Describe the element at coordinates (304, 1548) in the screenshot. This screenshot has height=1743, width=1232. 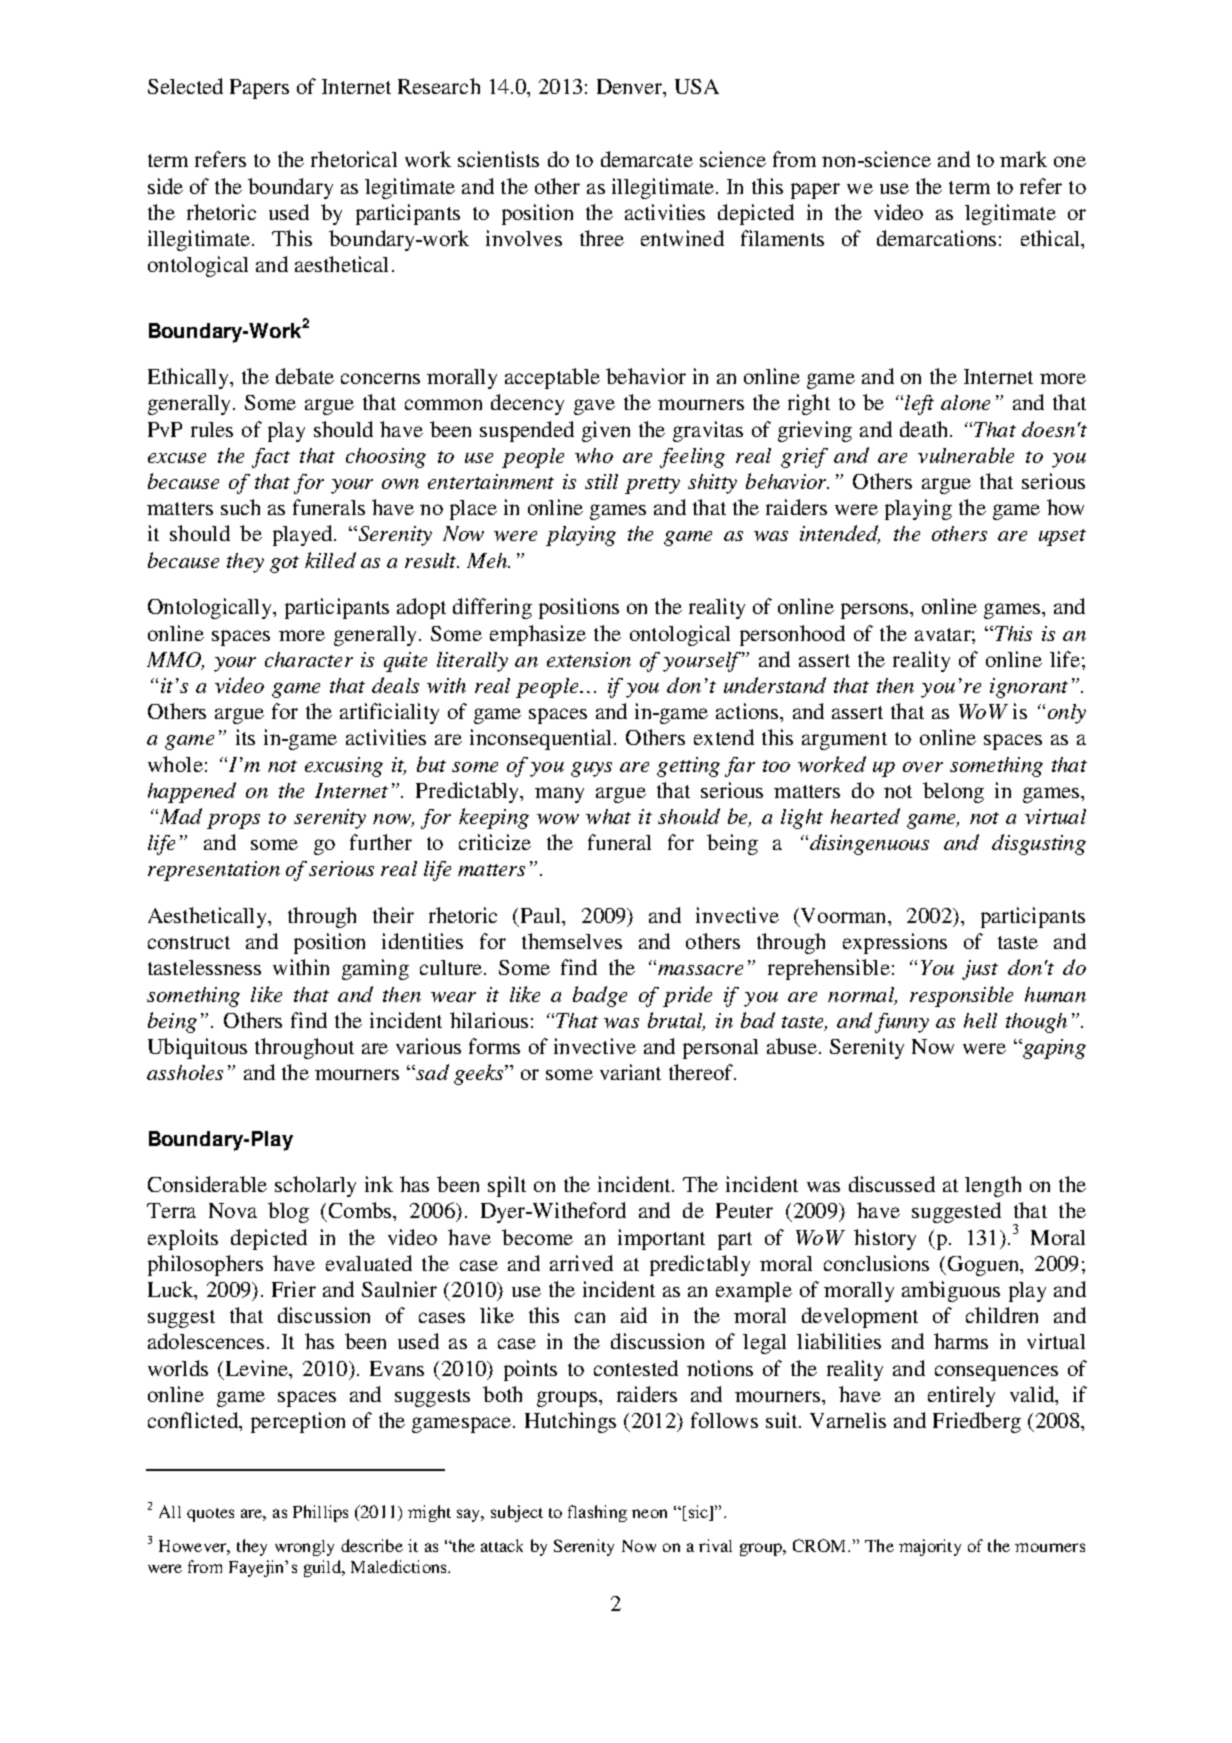
I see `wrongly` at that location.
